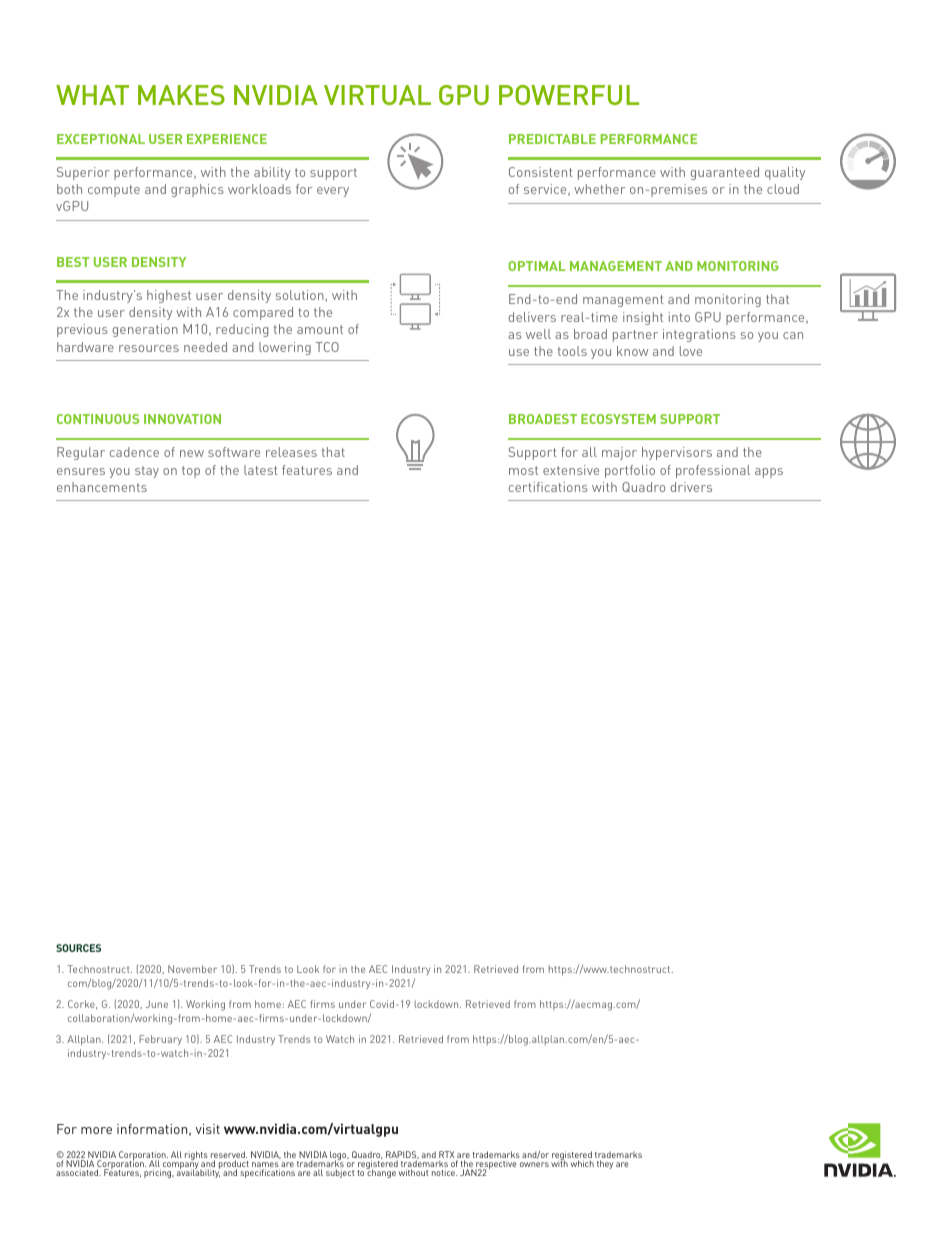 The width and height of the page is (952, 1233). Describe the element at coordinates (446, 1156) in the page. I see `RTX` at that location.
